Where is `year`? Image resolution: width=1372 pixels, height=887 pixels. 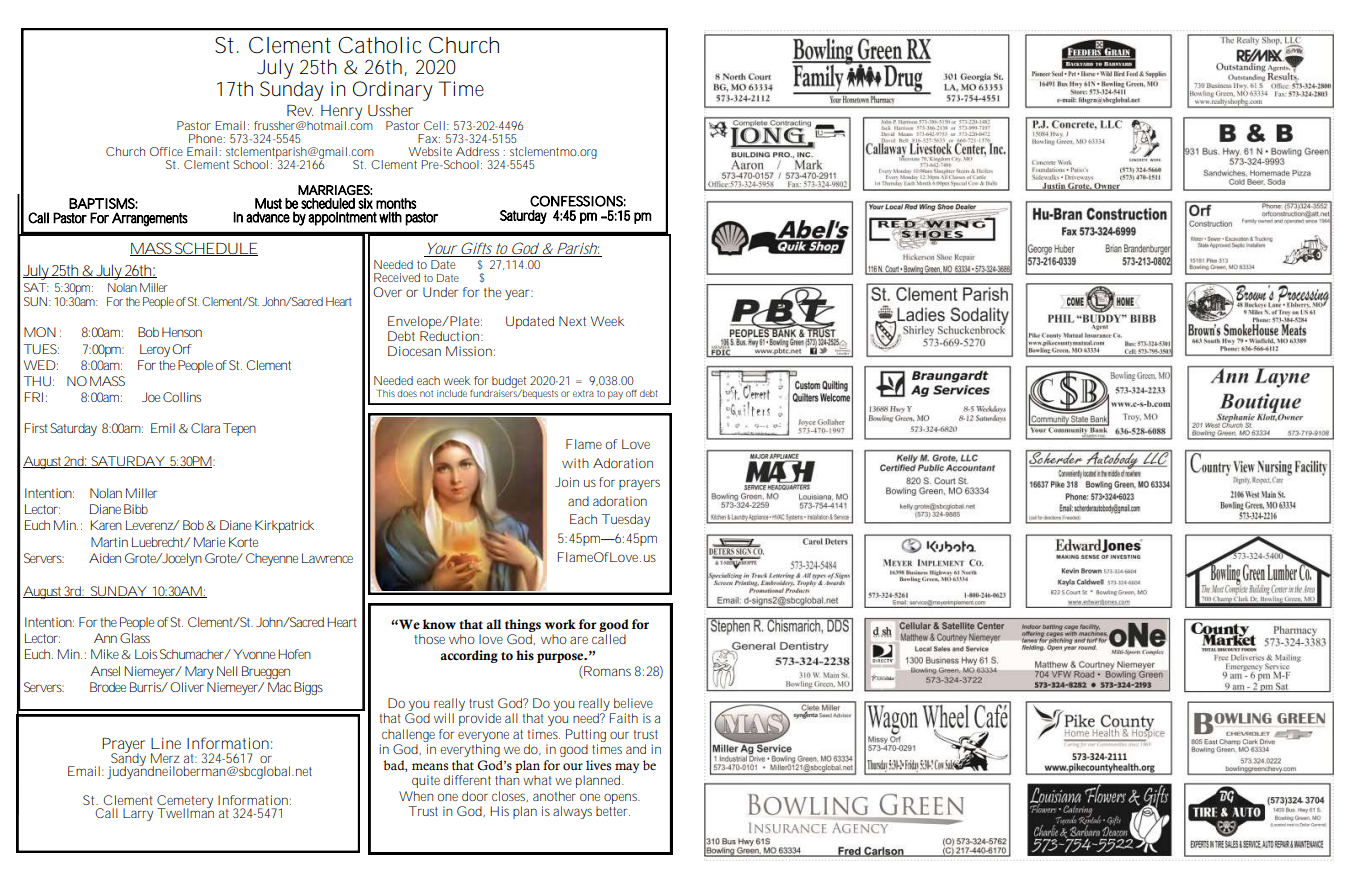
year is located at coordinates (519, 294).
